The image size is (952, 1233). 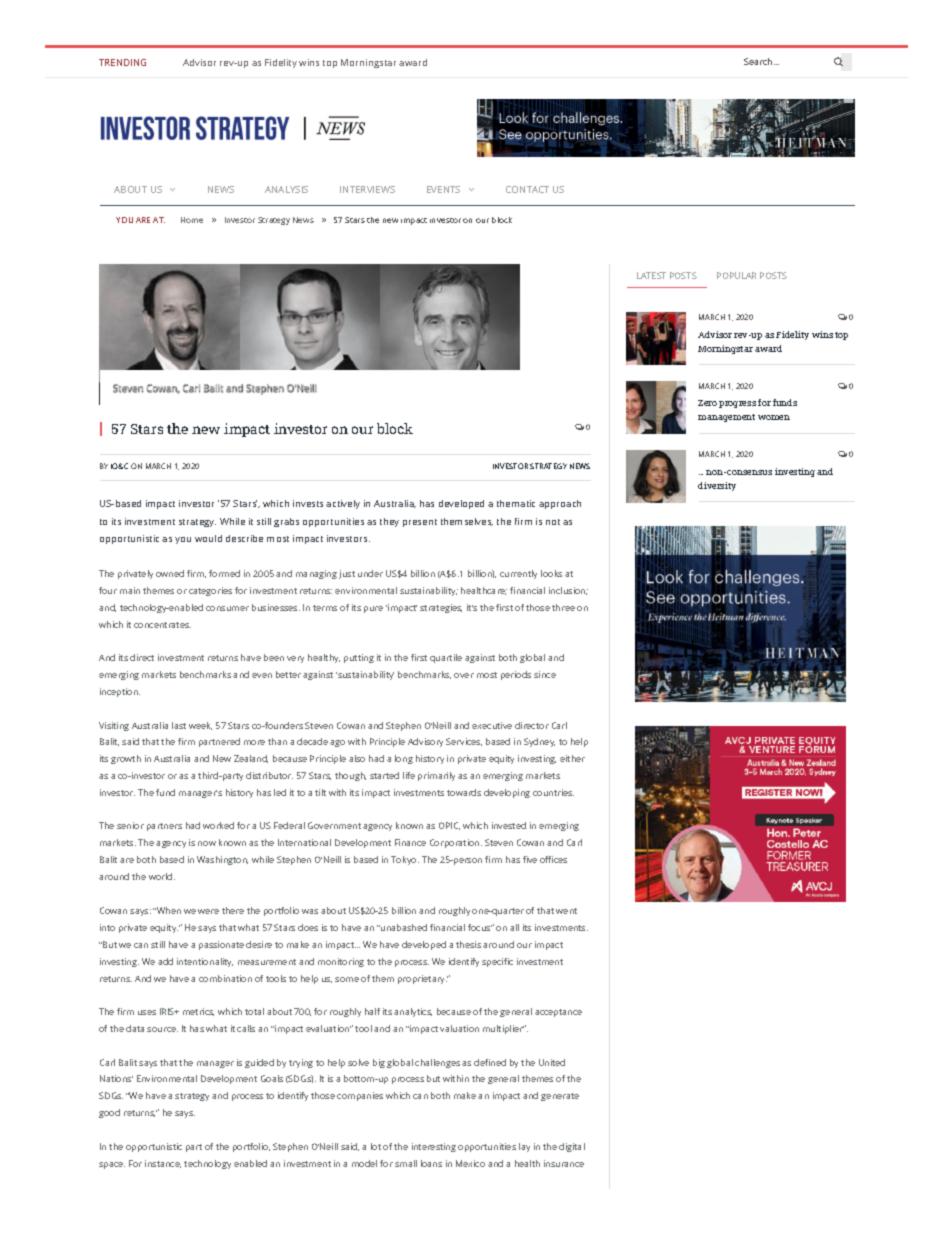 I want to click on Search, so click(x=759, y=61).
